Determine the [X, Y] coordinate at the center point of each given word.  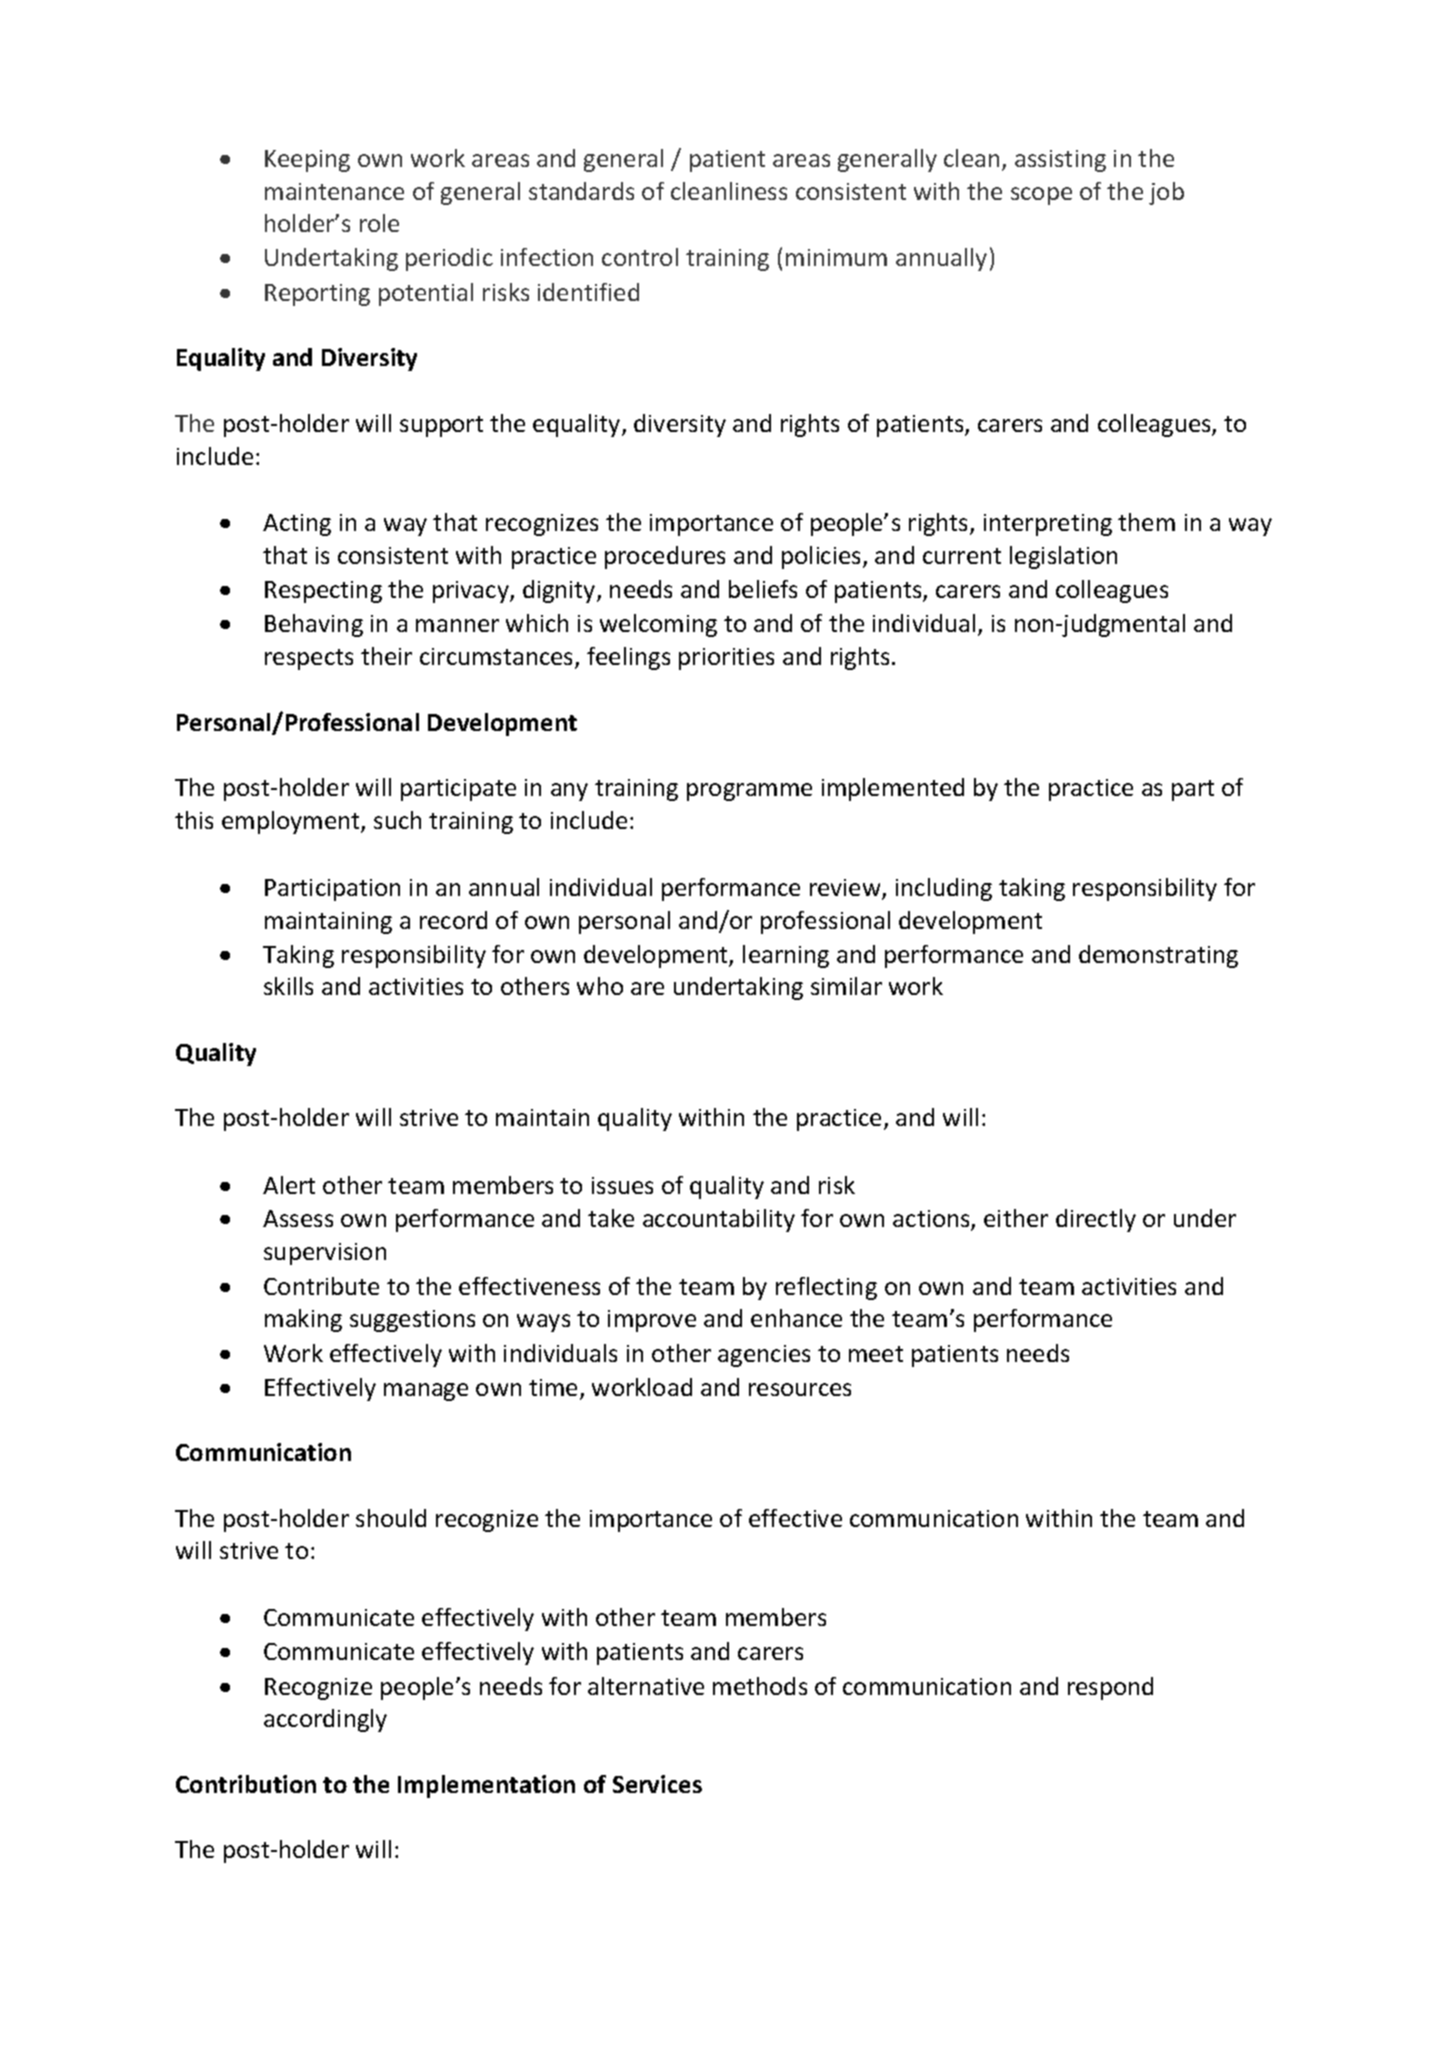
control [640, 257]
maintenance [334, 191]
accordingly [325, 1720]
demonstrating [1158, 956]
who [600, 986]
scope [1041, 196]
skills [288, 986]
